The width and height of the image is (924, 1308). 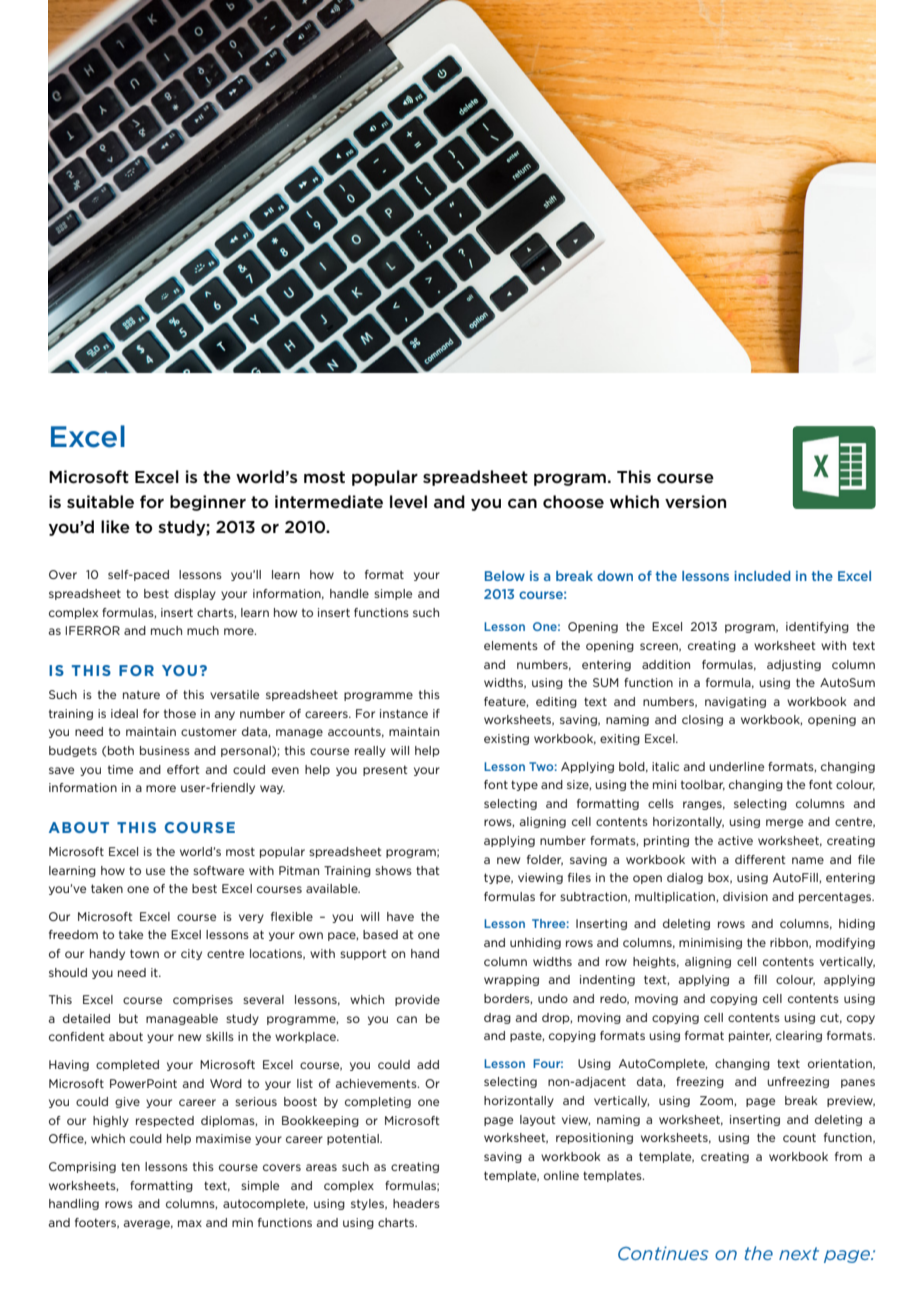 What do you see at coordinates (497, 1018) in the image?
I see `drag` at bounding box center [497, 1018].
